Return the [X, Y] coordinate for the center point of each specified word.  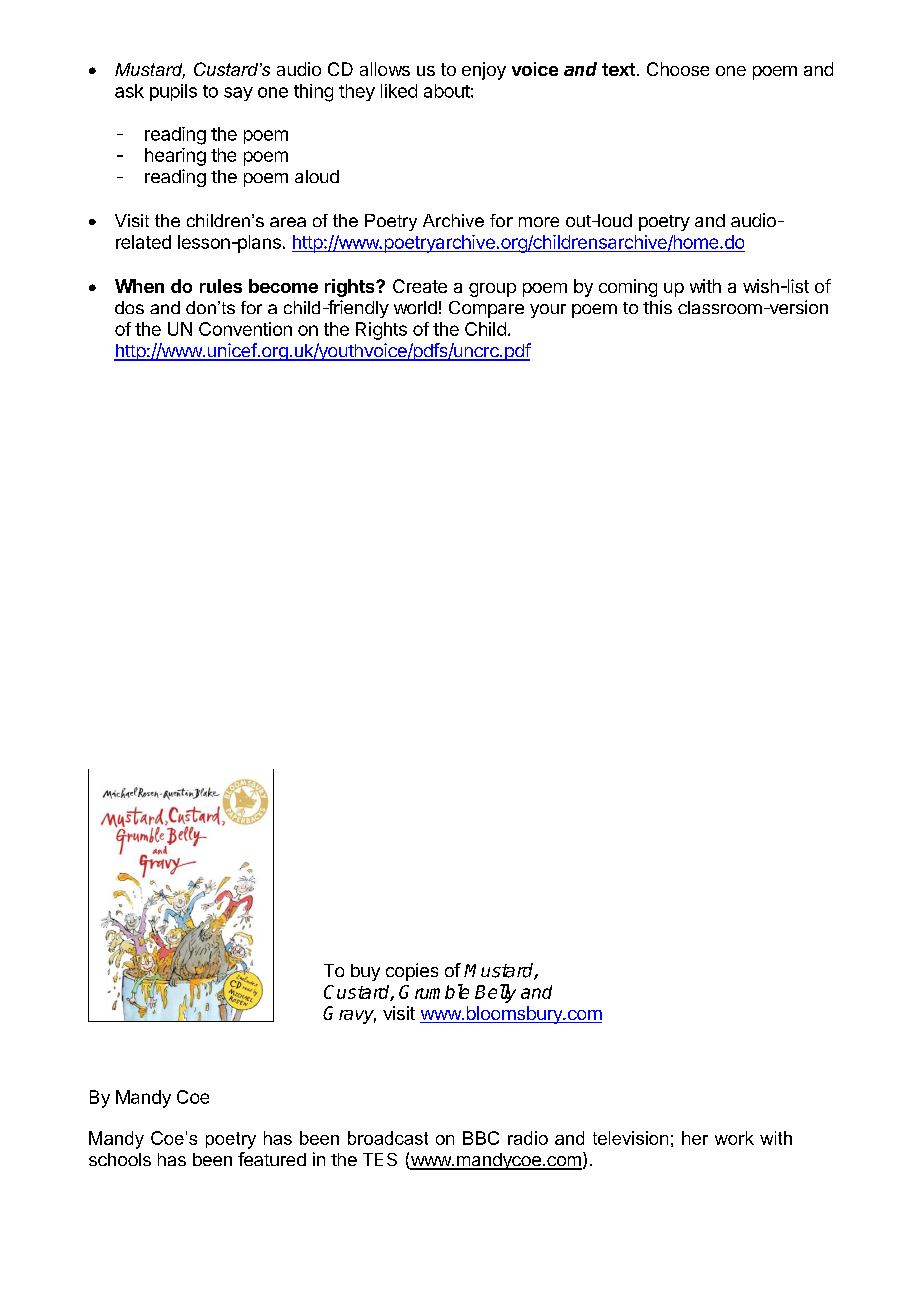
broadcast [388, 1138]
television [630, 1138]
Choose [678, 69]
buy [365, 972]
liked [399, 91]
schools [120, 1159]
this [657, 307]
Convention [245, 329]
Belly [495, 993]
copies [412, 972]
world [415, 307]
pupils [173, 92]
